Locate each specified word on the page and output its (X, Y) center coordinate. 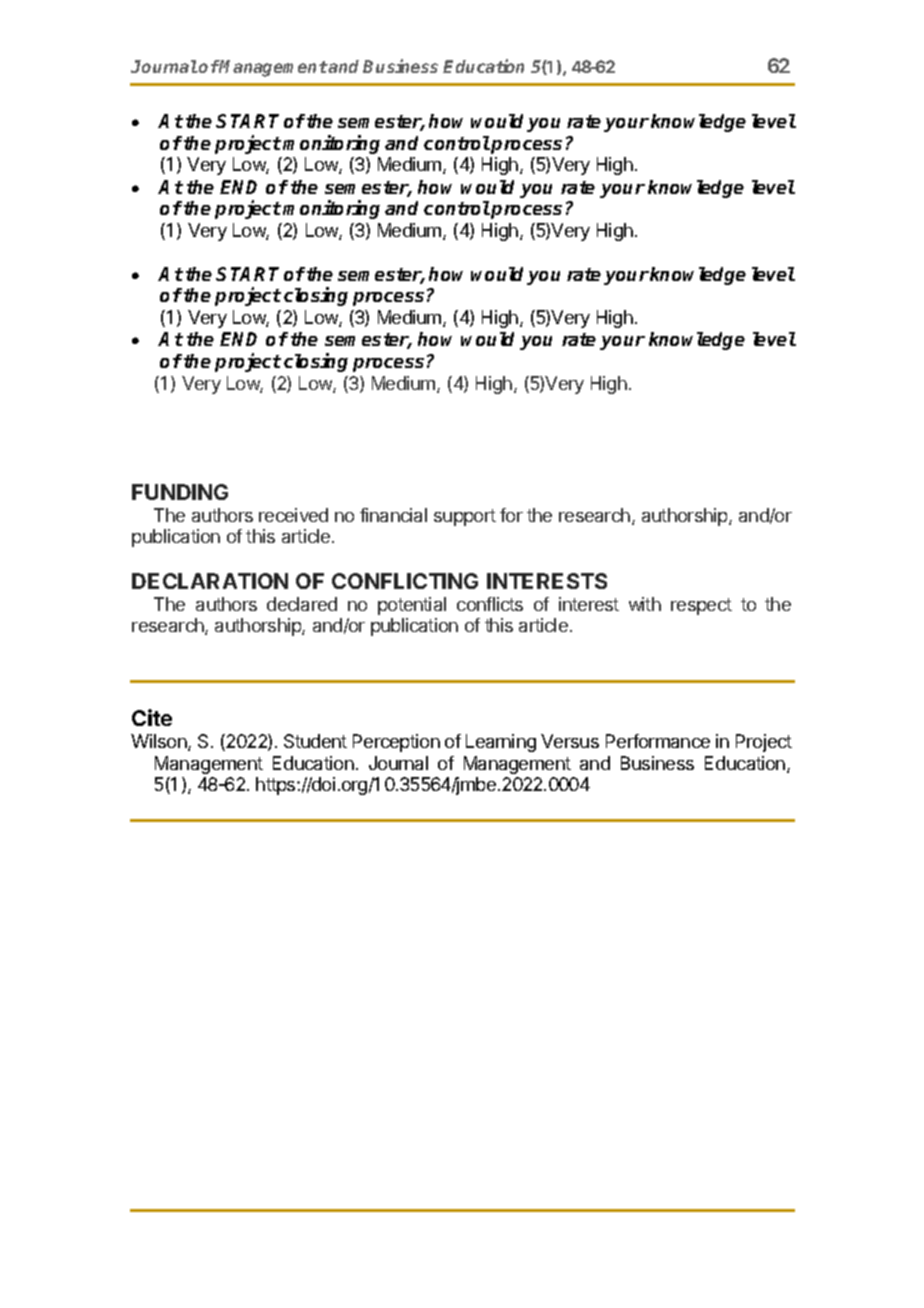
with (645, 604)
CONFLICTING (405, 581)
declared (302, 604)
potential (412, 606)
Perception (396, 743)
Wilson (160, 742)
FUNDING (180, 492)
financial (393, 515)
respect (701, 606)
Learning (501, 743)
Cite (152, 717)
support (465, 517)
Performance (658, 741)
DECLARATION (210, 581)
